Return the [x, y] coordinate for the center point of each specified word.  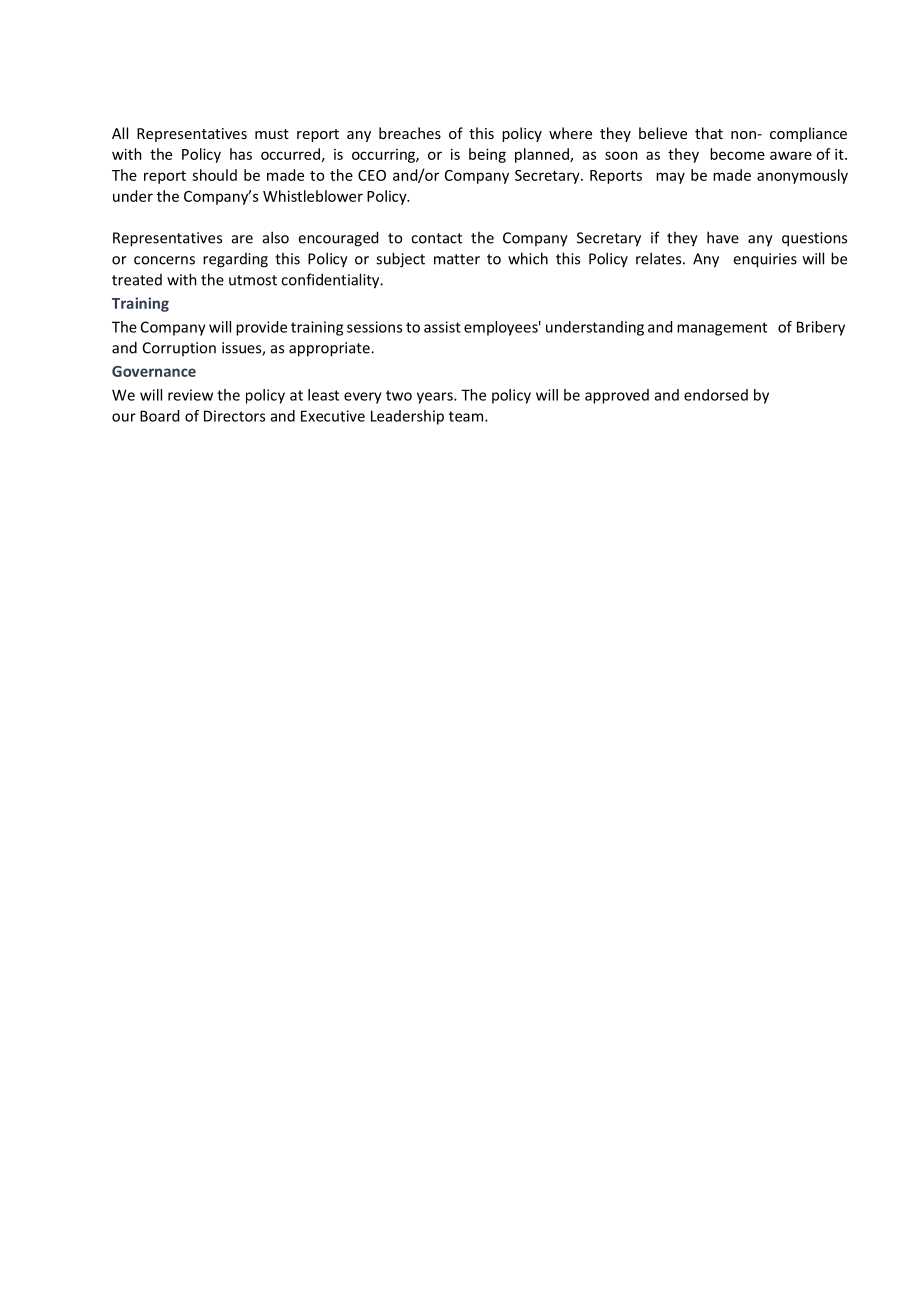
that [709, 133]
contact [436, 238]
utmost [253, 280]
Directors [234, 416]
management [722, 329]
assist [442, 327]
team [467, 416]
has [241, 154]
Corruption [179, 349]
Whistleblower [313, 196]
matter [457, 259]
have [723, 237]
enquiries [765, 260]
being [487, 155]
